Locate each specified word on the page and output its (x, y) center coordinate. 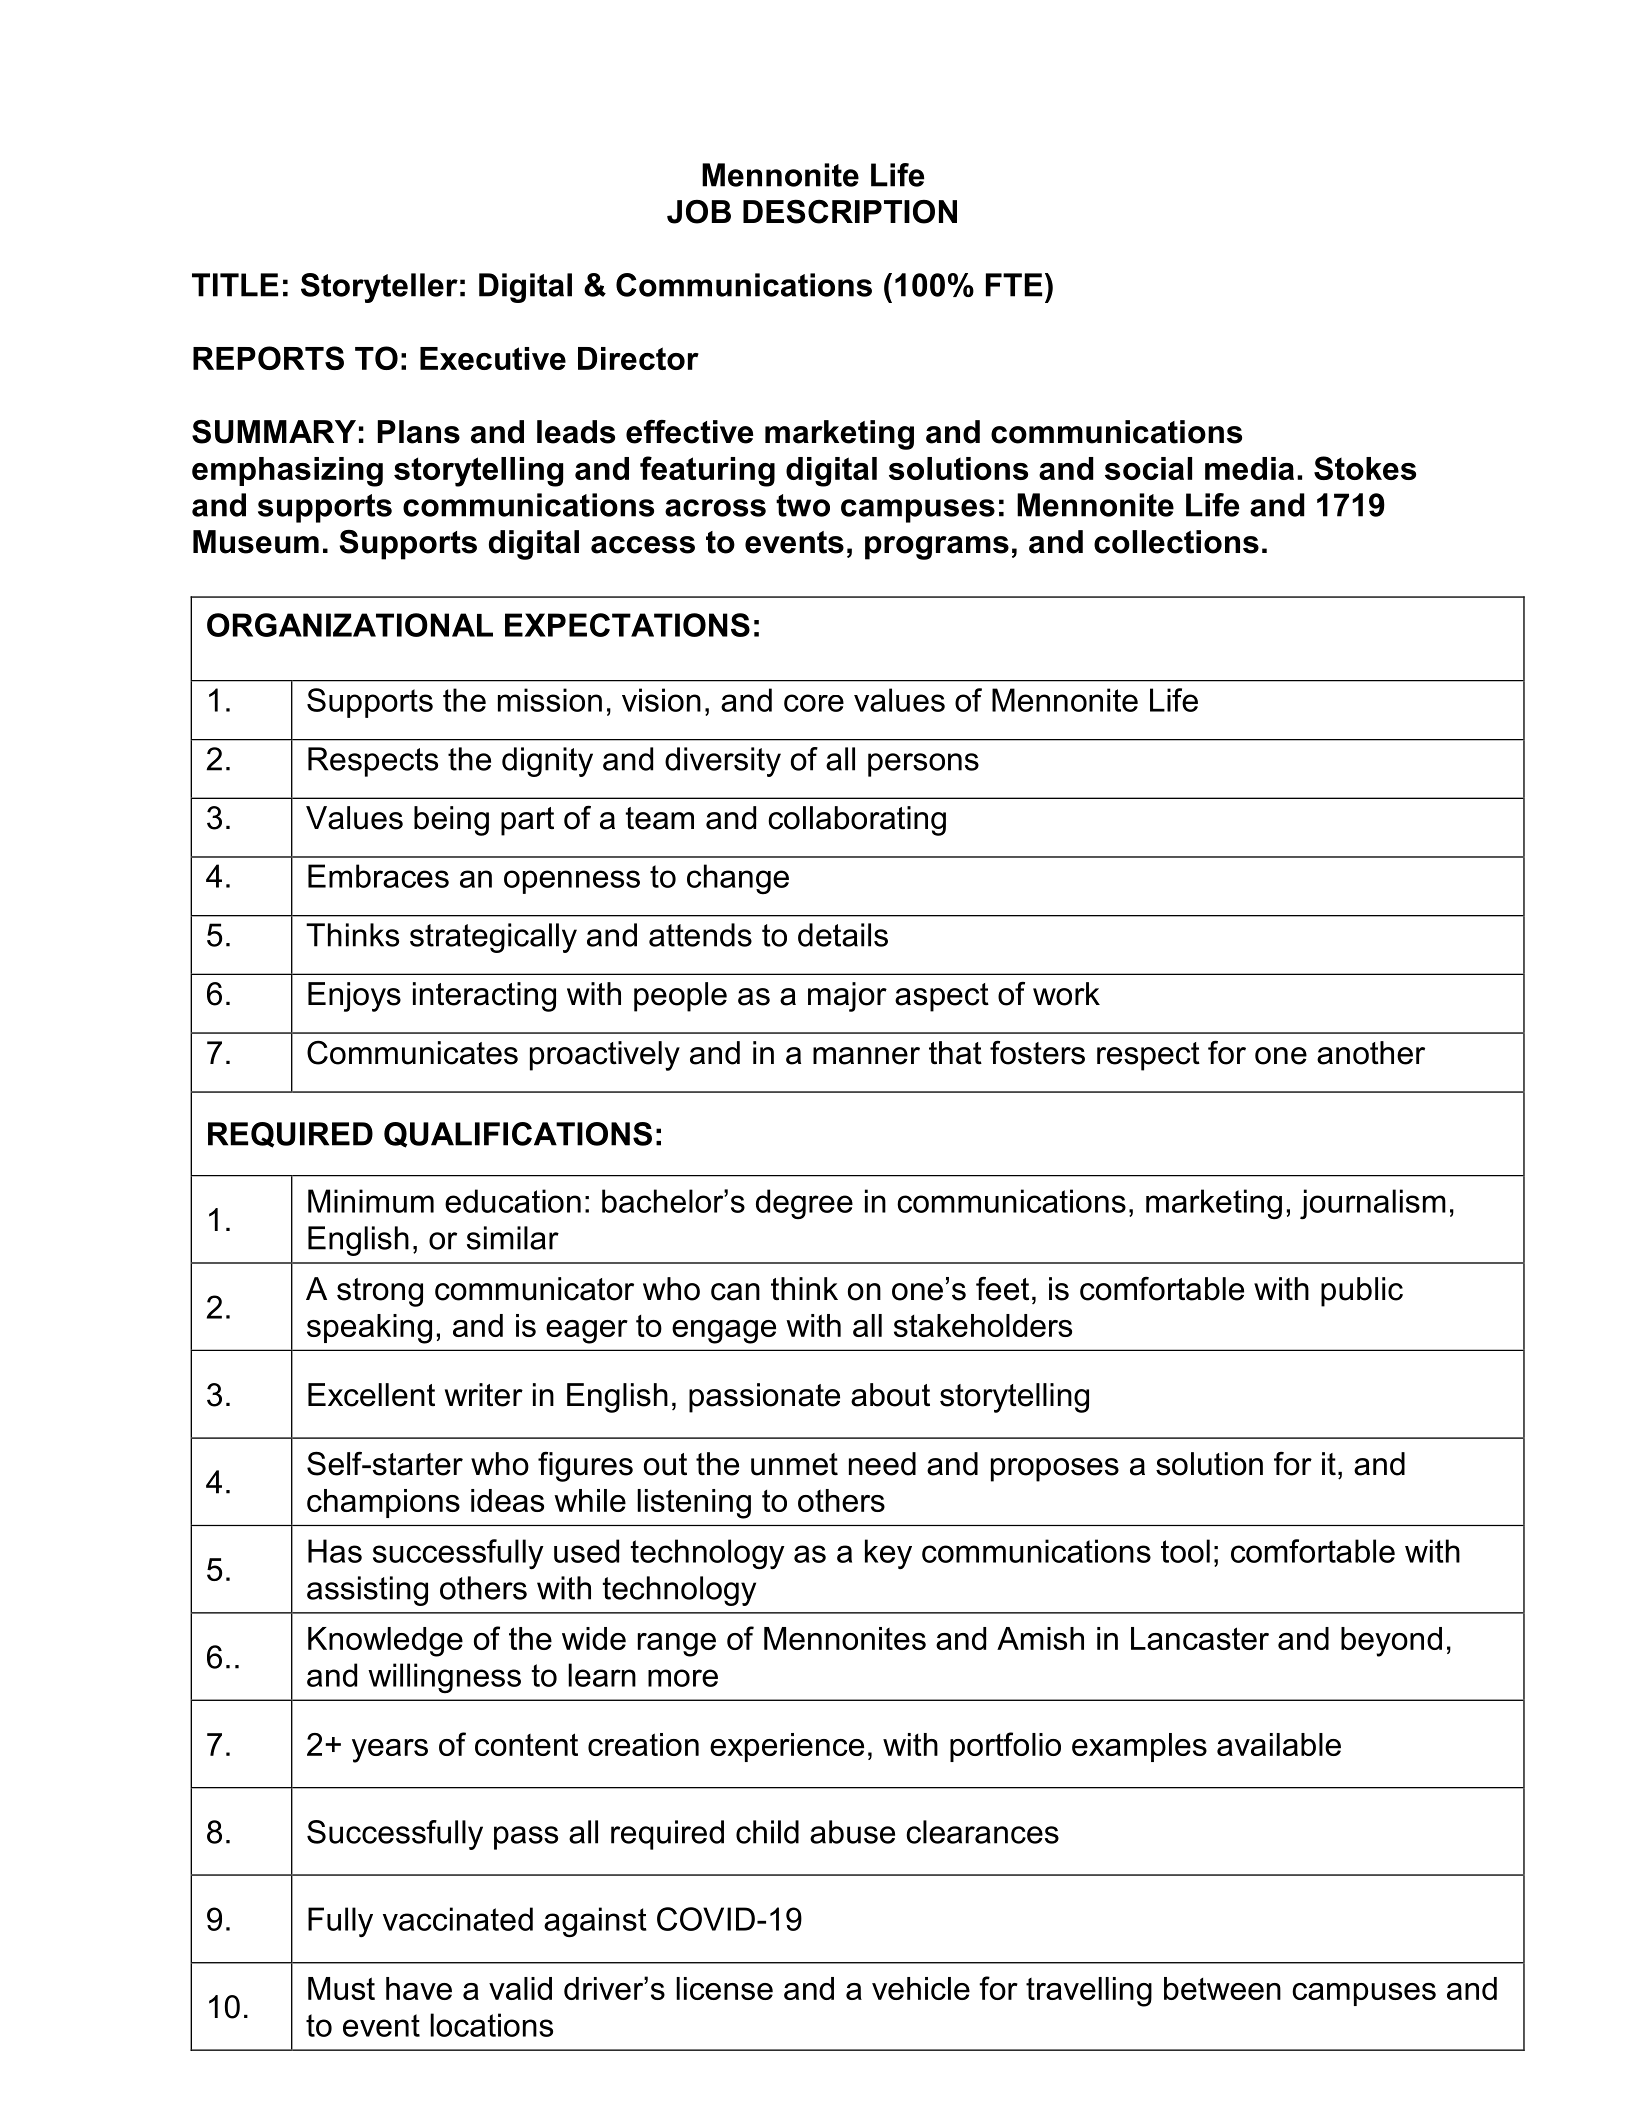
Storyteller (379, 288)
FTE (1014, 285)
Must (341, 1988)
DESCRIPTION (850, 212)
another (1371, 1053)
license (724, 1988)
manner (866, 1056)
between (1222, 1988)
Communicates (412, 1052)
